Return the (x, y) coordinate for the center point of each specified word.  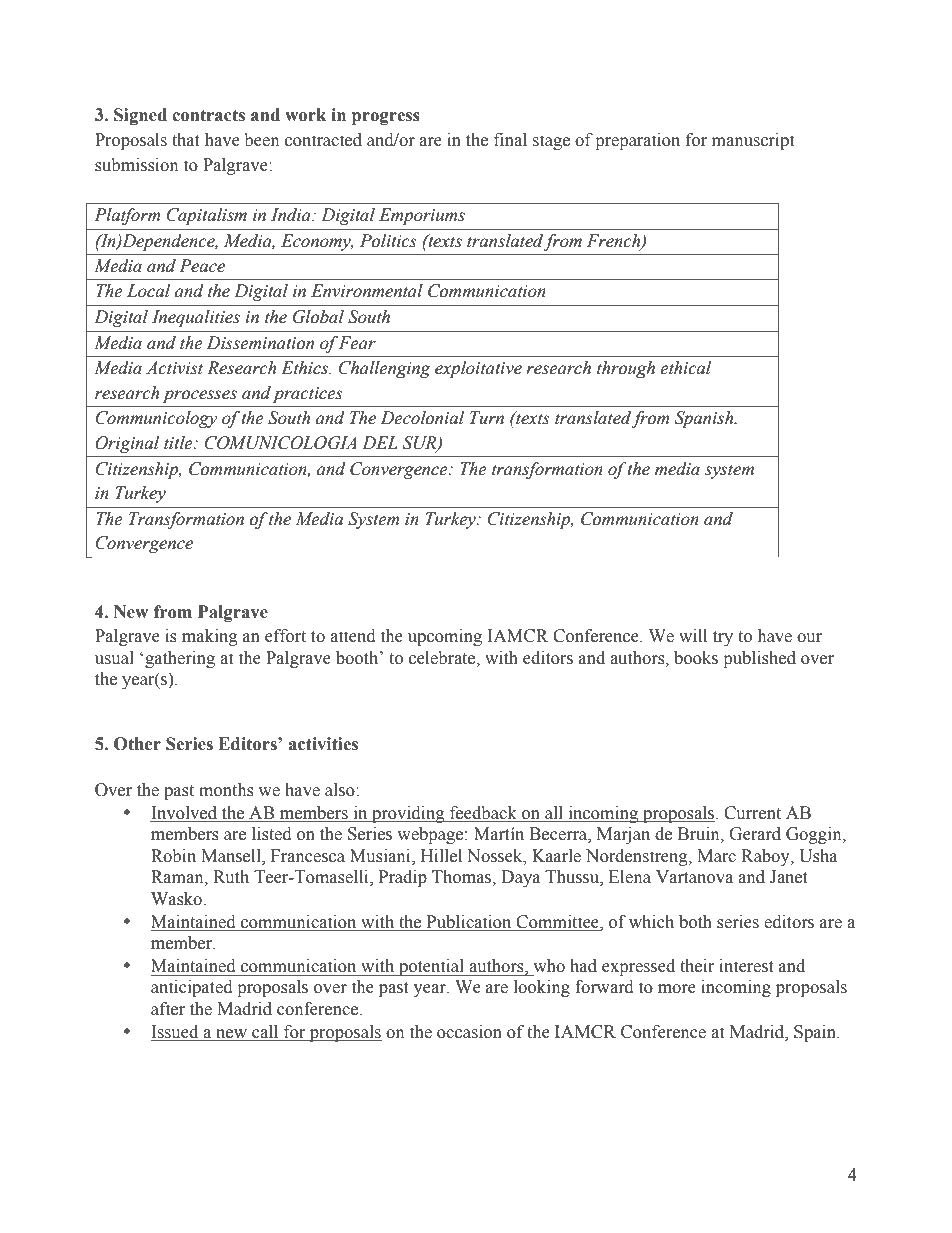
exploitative (478, 369)
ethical (685, 368)
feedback (483, 814)
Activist (174, 368)
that (186, 140)
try (723, 638)
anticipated (192, 988)
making (210, 637)
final (510, 140)
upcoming (445, 637)
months (226, 790)
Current (752, 813)
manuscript (753, 141)
